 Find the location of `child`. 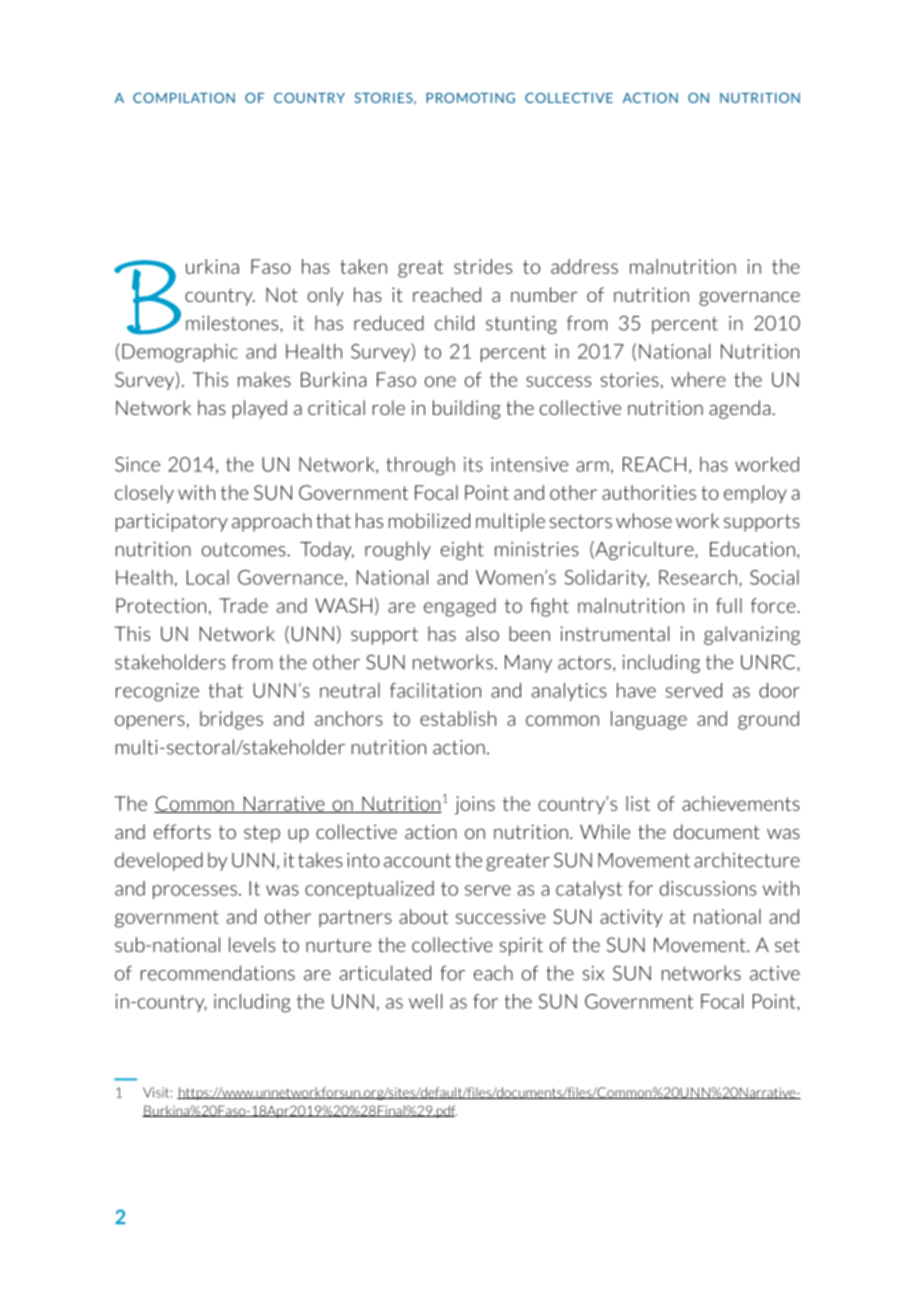

child is located at coordinates (454, 323).
